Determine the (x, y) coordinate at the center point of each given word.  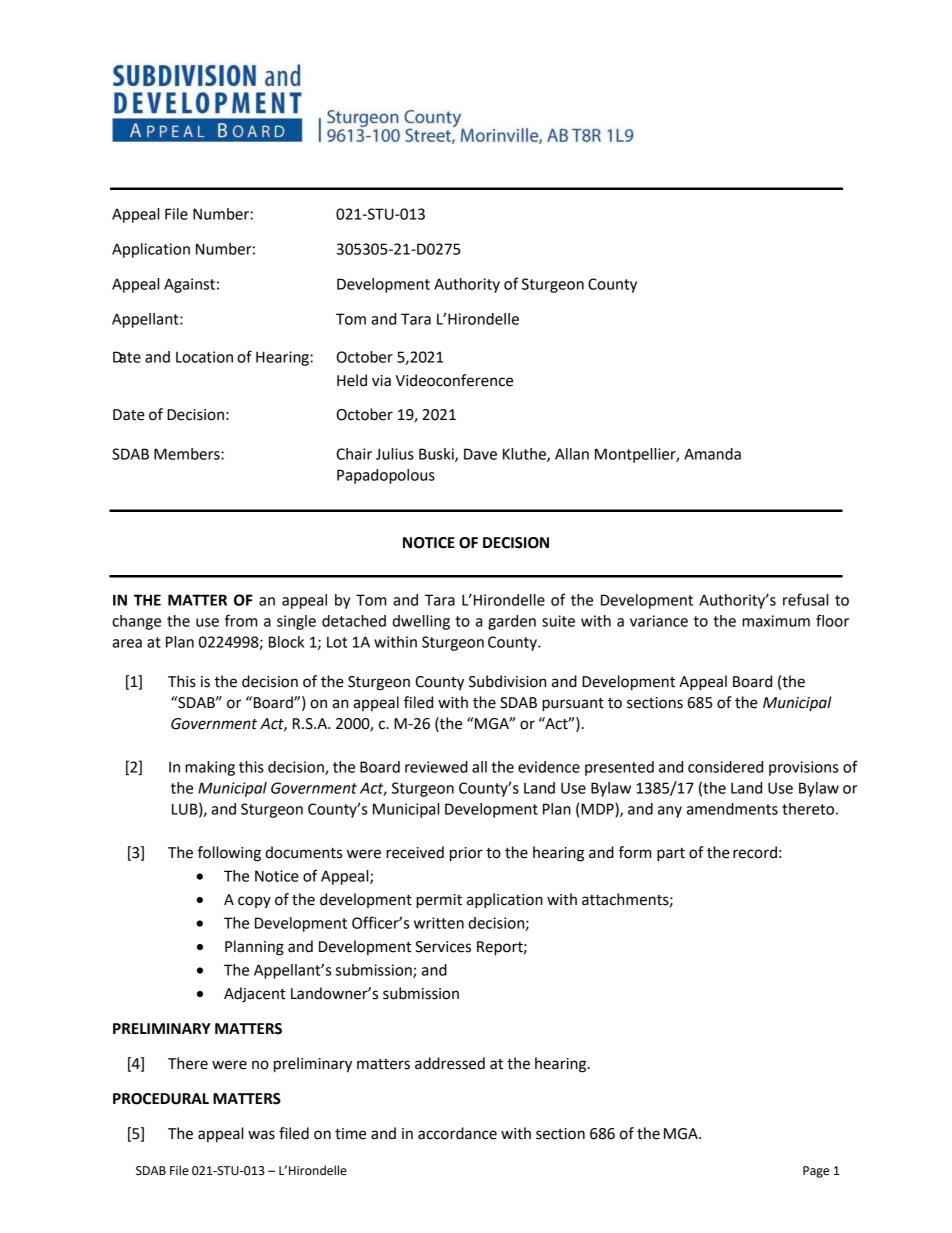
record (755, 852)
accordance (457, 1133)
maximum (776, 621)
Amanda (712, 454)
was (261, 1135)
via (381, 381)
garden (512, 622)
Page (816, 1172)
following (229, 854)
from (241, 620)
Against (189, 285)
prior (466, 854)
